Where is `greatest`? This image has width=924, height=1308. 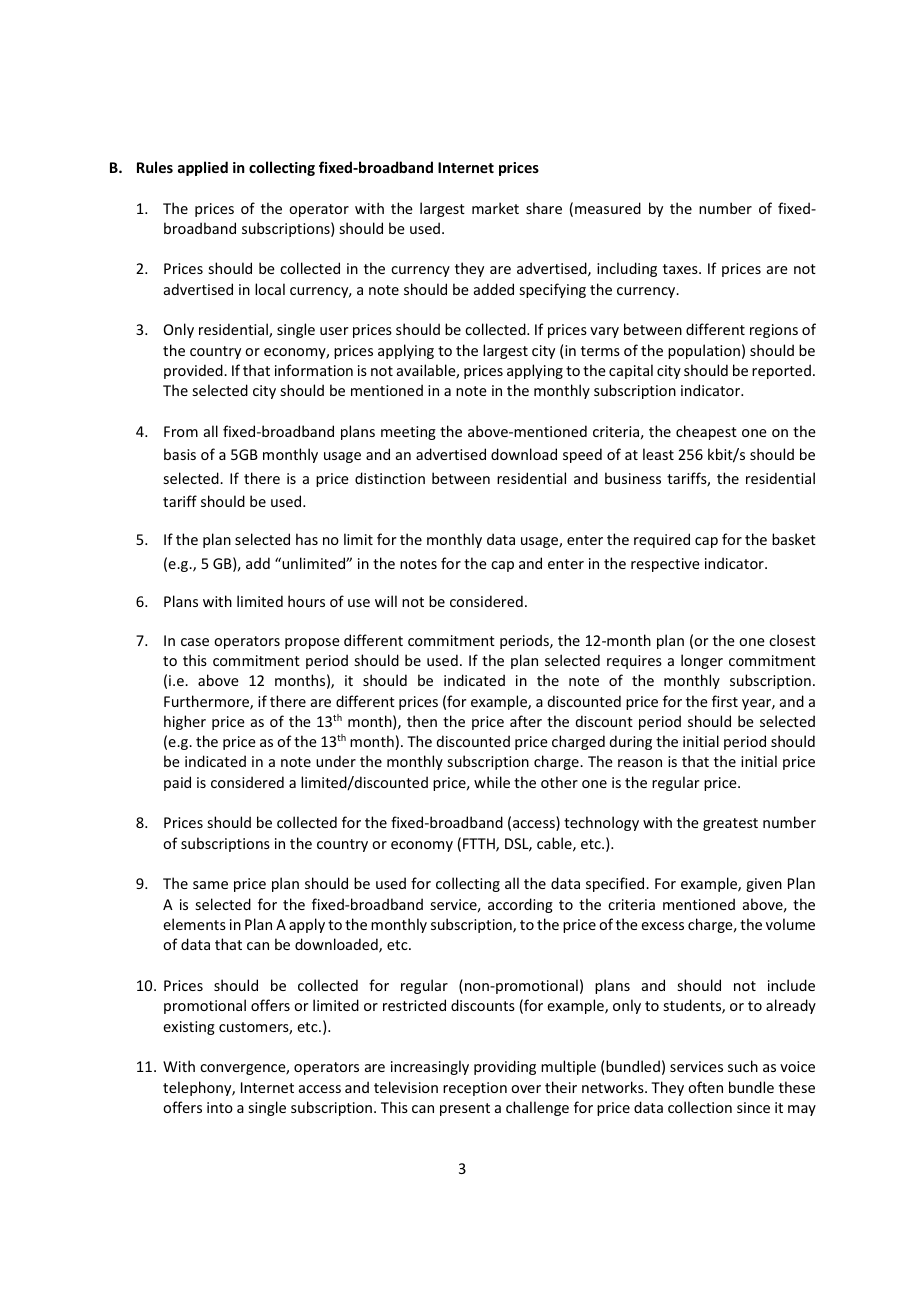
greatest is located at coordinates (730, 824).
